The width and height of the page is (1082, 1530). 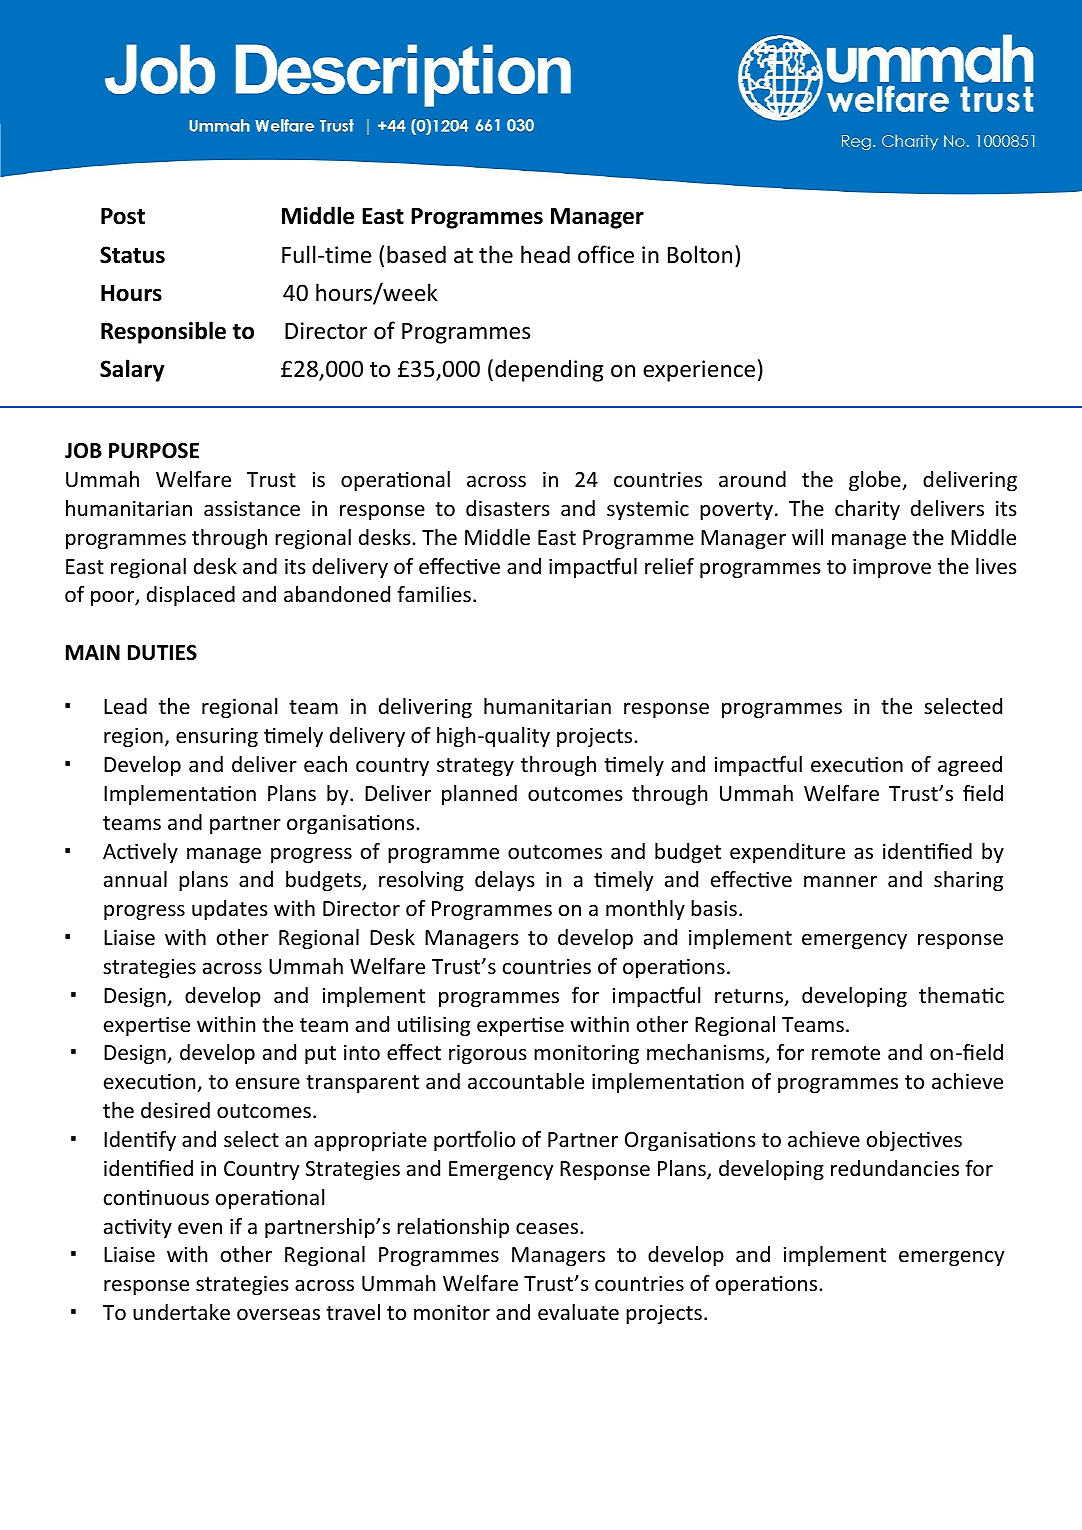 What do you see at coordinates (545, 254) in the page?
I see `head` at bounding box center [545, 254].
